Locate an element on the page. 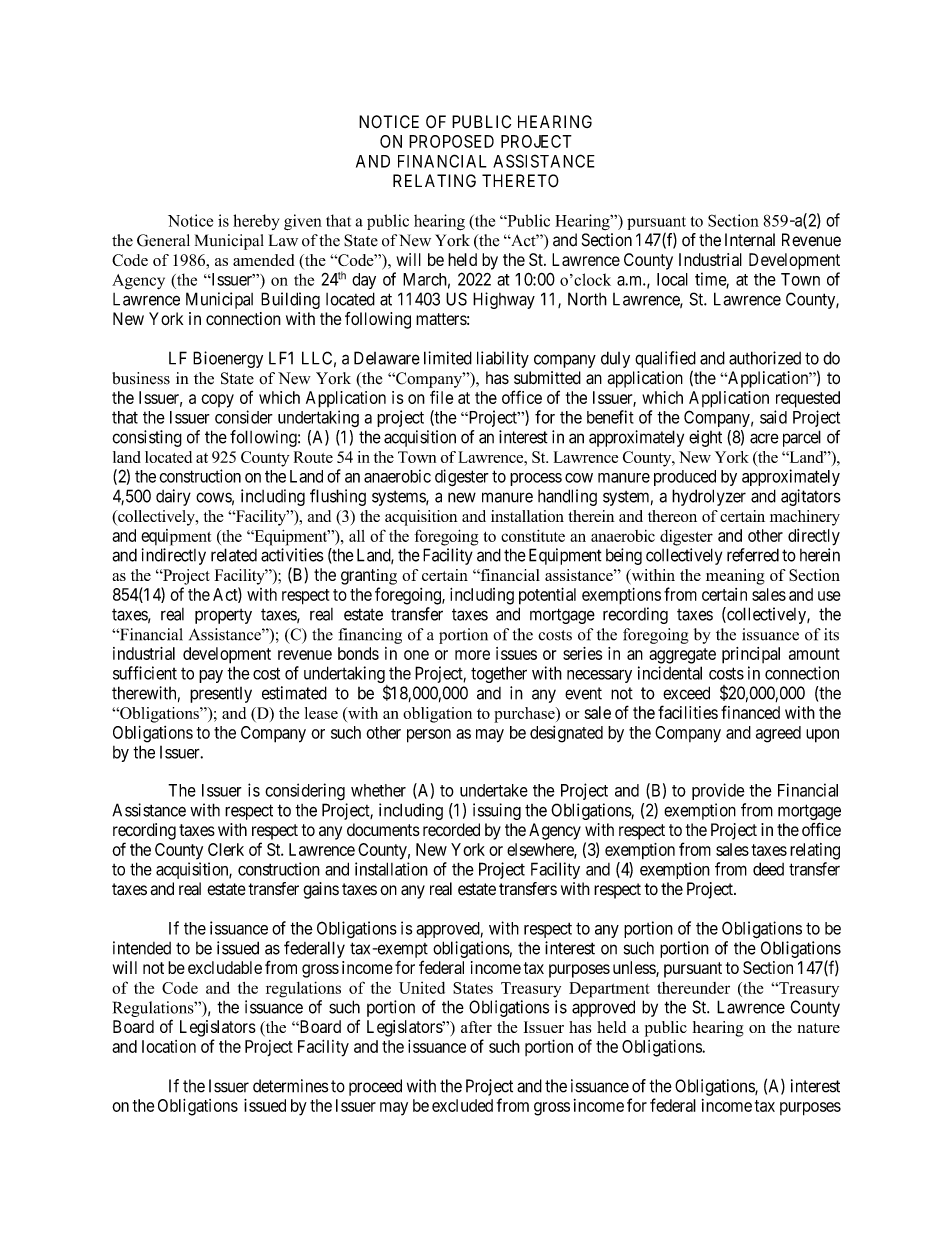 This document has width=952, height=1233. Internal is located at coordinates (750, 240).
